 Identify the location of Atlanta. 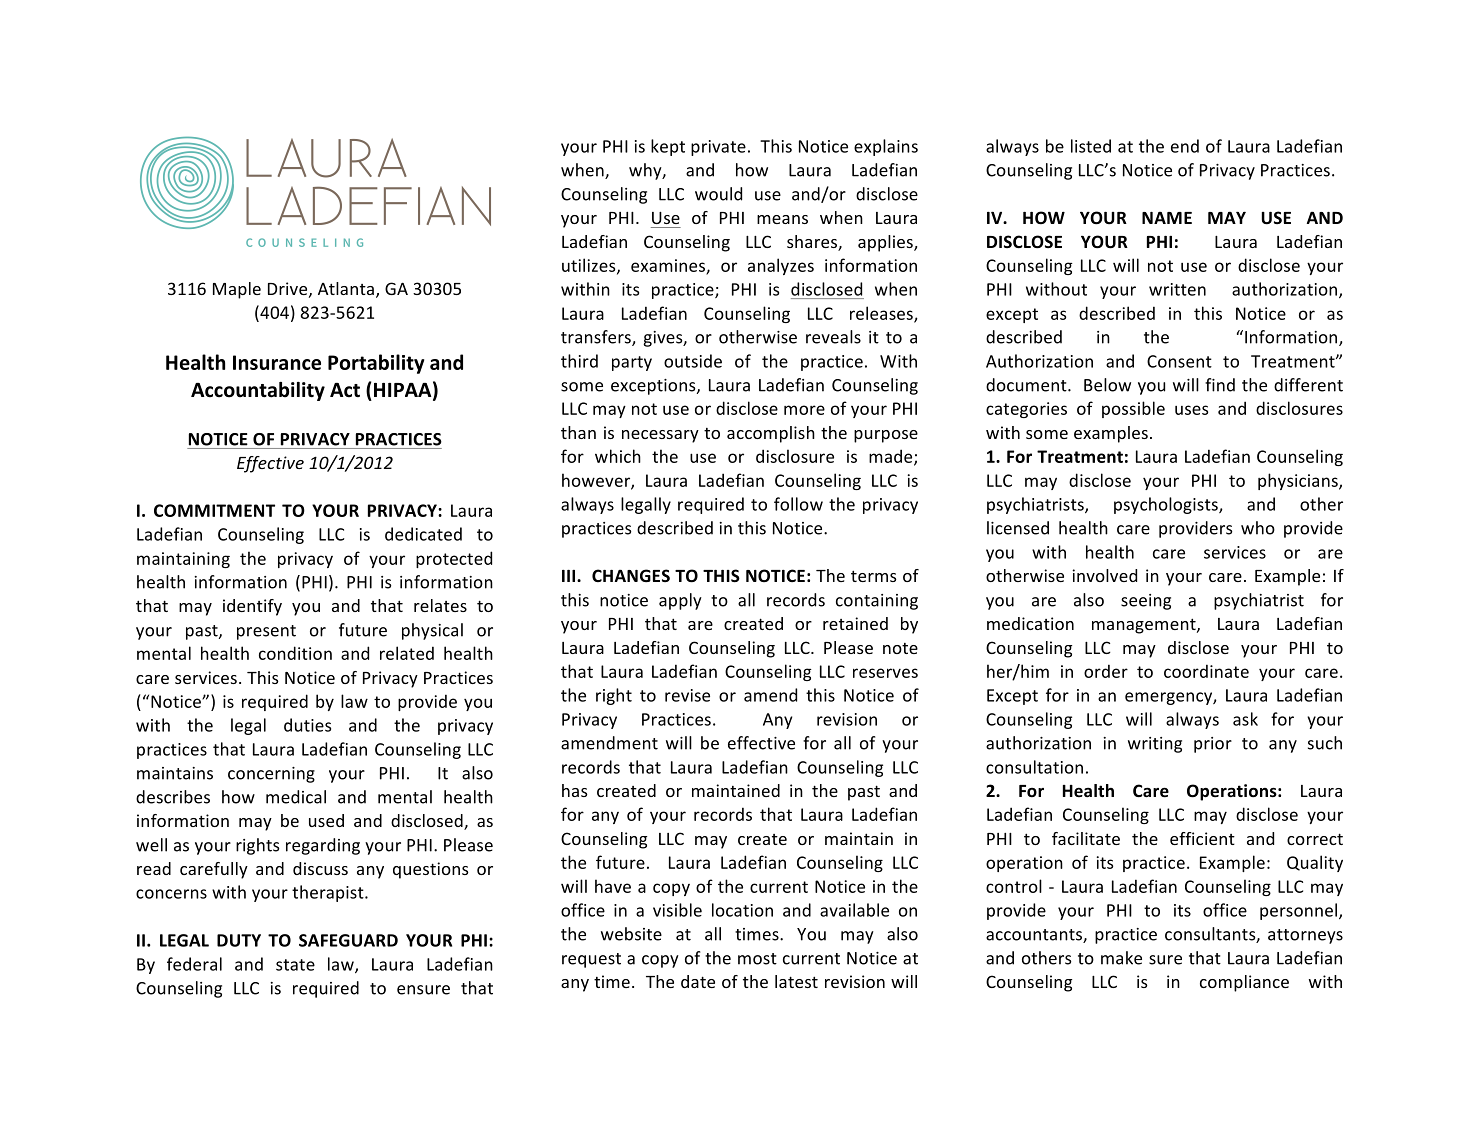
(346, 288).
